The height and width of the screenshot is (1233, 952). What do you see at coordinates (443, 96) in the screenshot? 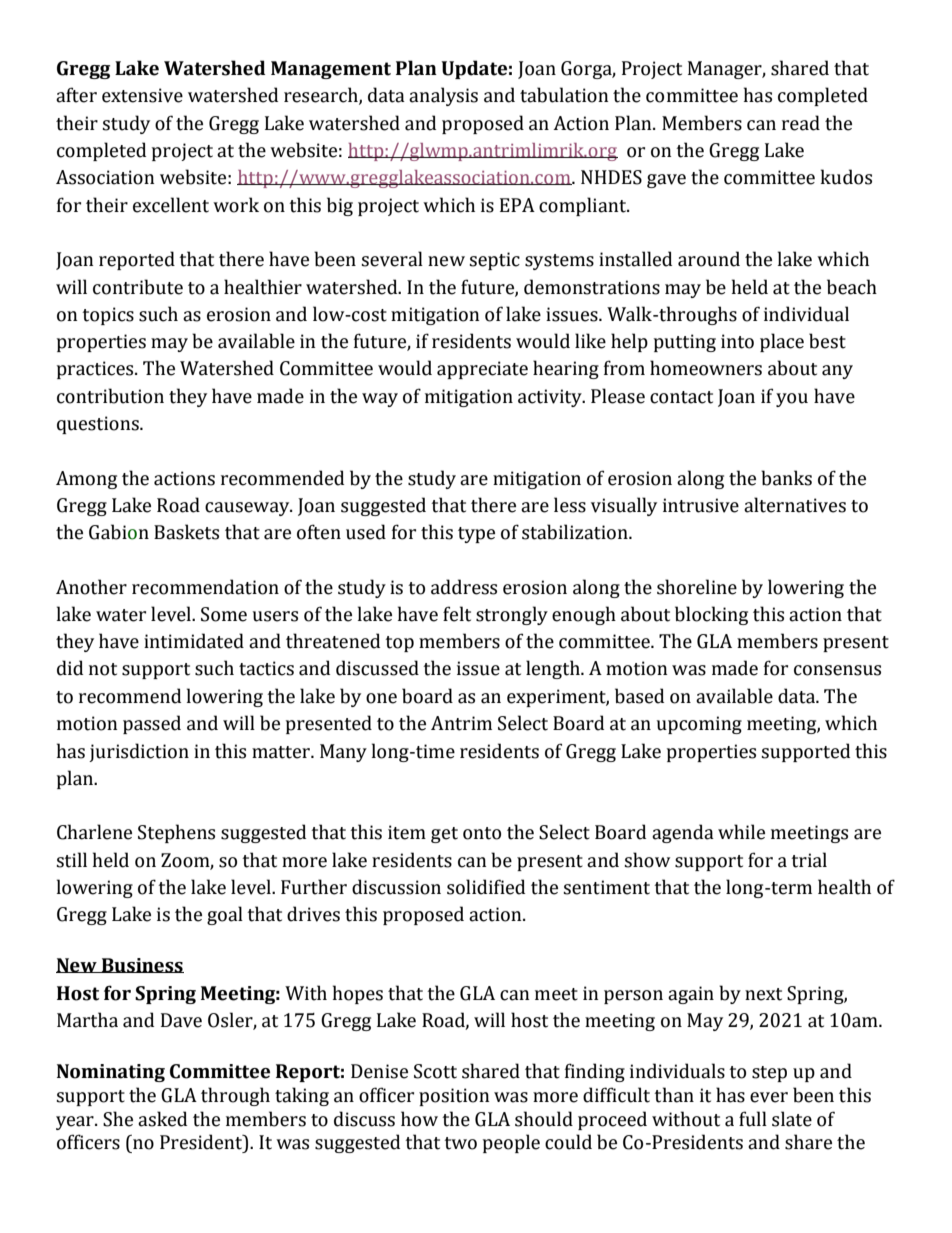
I see `analysis` at bounding box center [443, 96].
